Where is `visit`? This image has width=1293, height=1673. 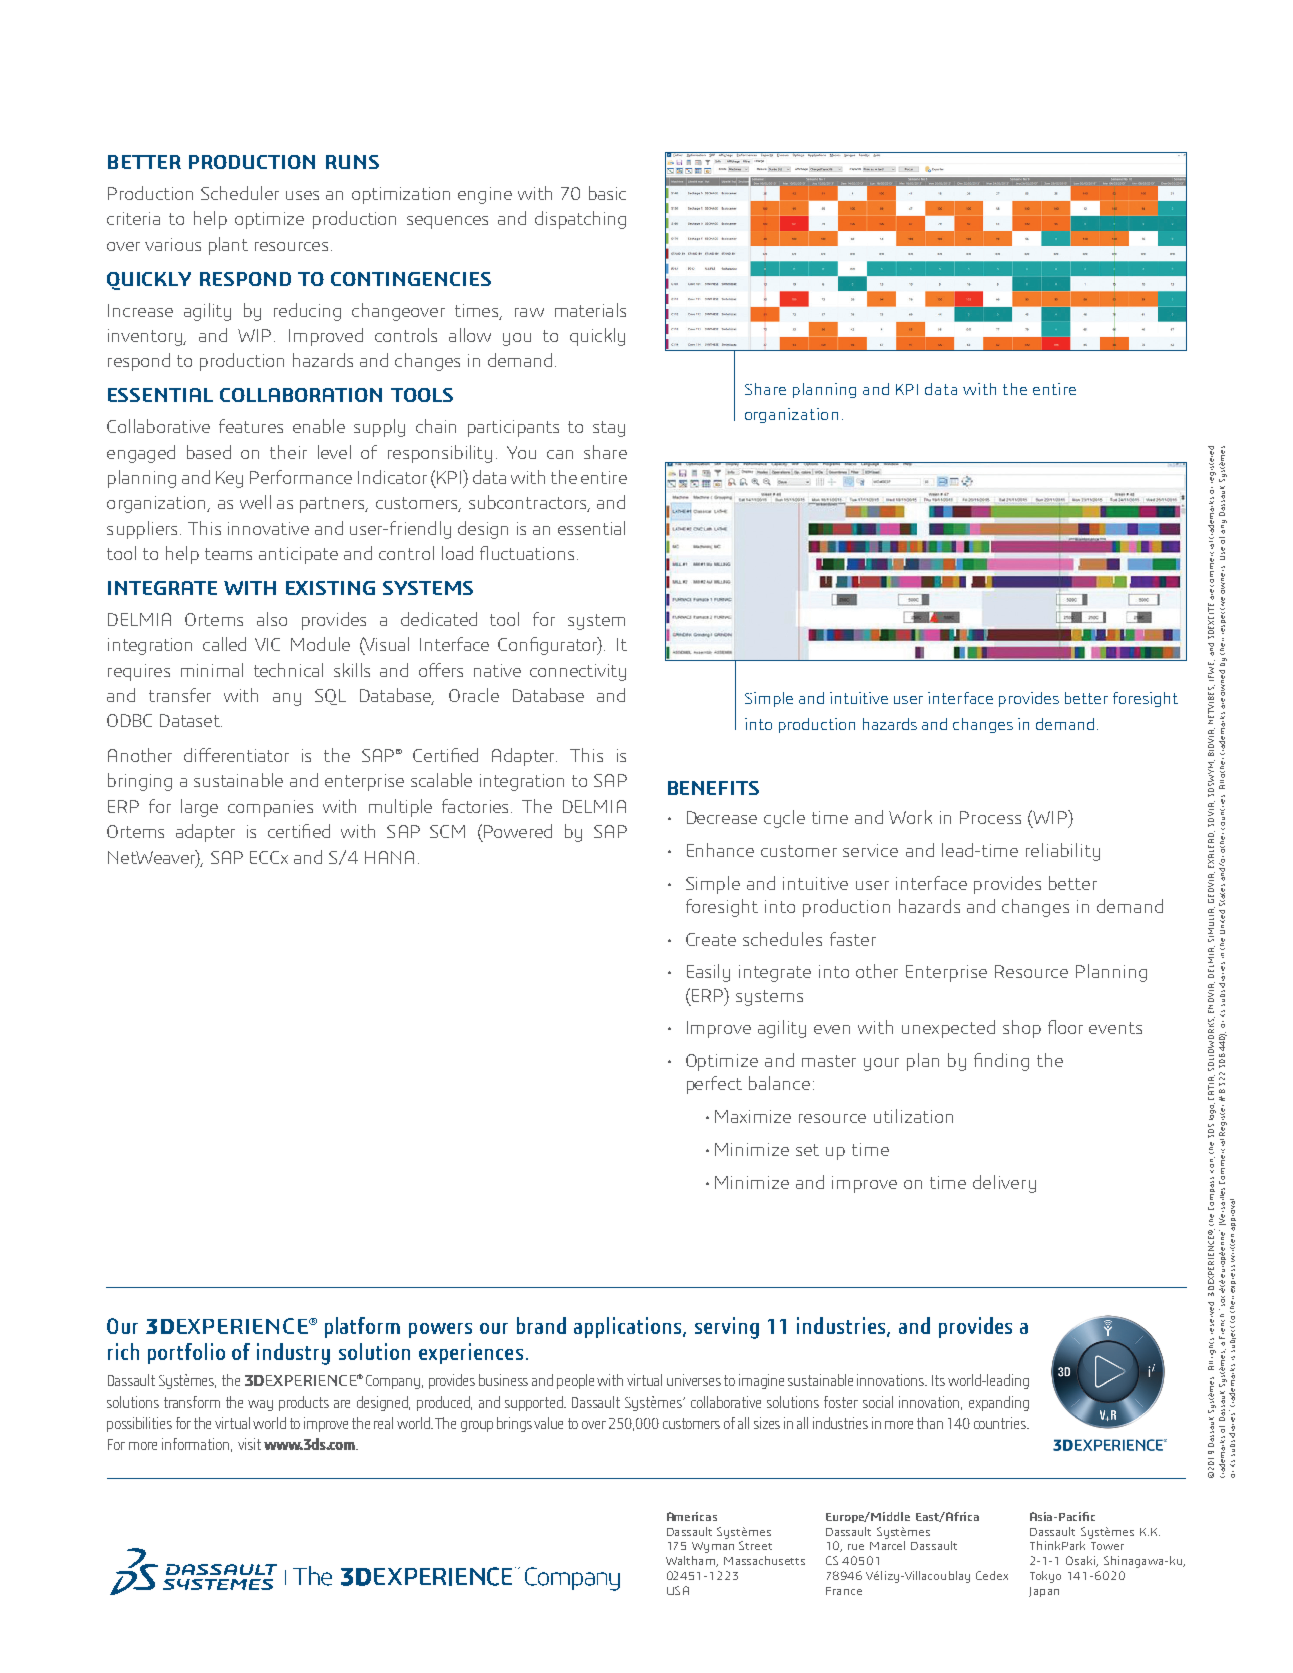
visit is located at coordinates (249, 1444).
